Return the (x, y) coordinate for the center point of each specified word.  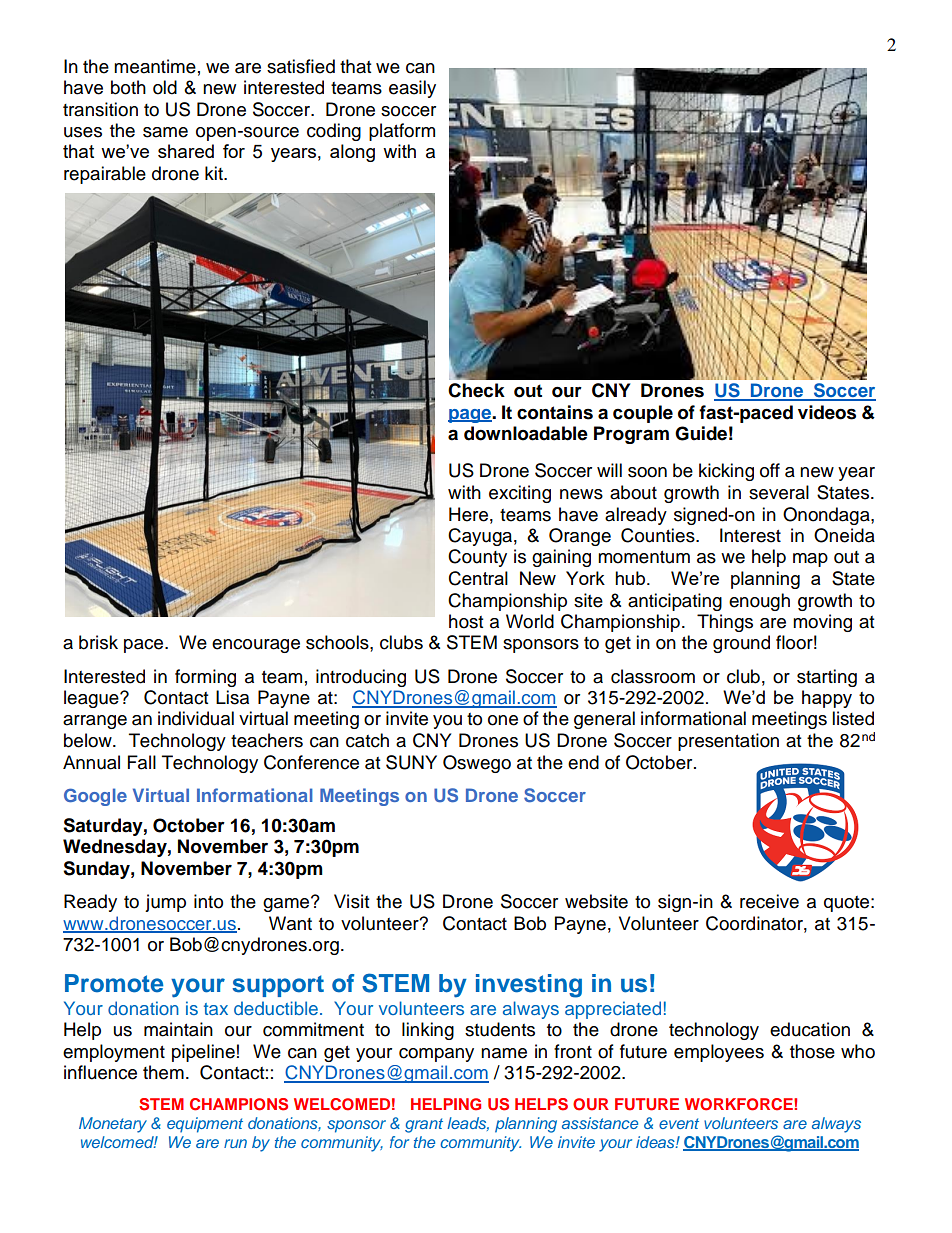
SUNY (411, 762)
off (770, 470)
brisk (98, 642)
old (165, 87)
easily (412, 89)
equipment (205, 1125)
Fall (142, 762)
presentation (728, 742)
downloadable (526, 433)
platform (402, 132)
